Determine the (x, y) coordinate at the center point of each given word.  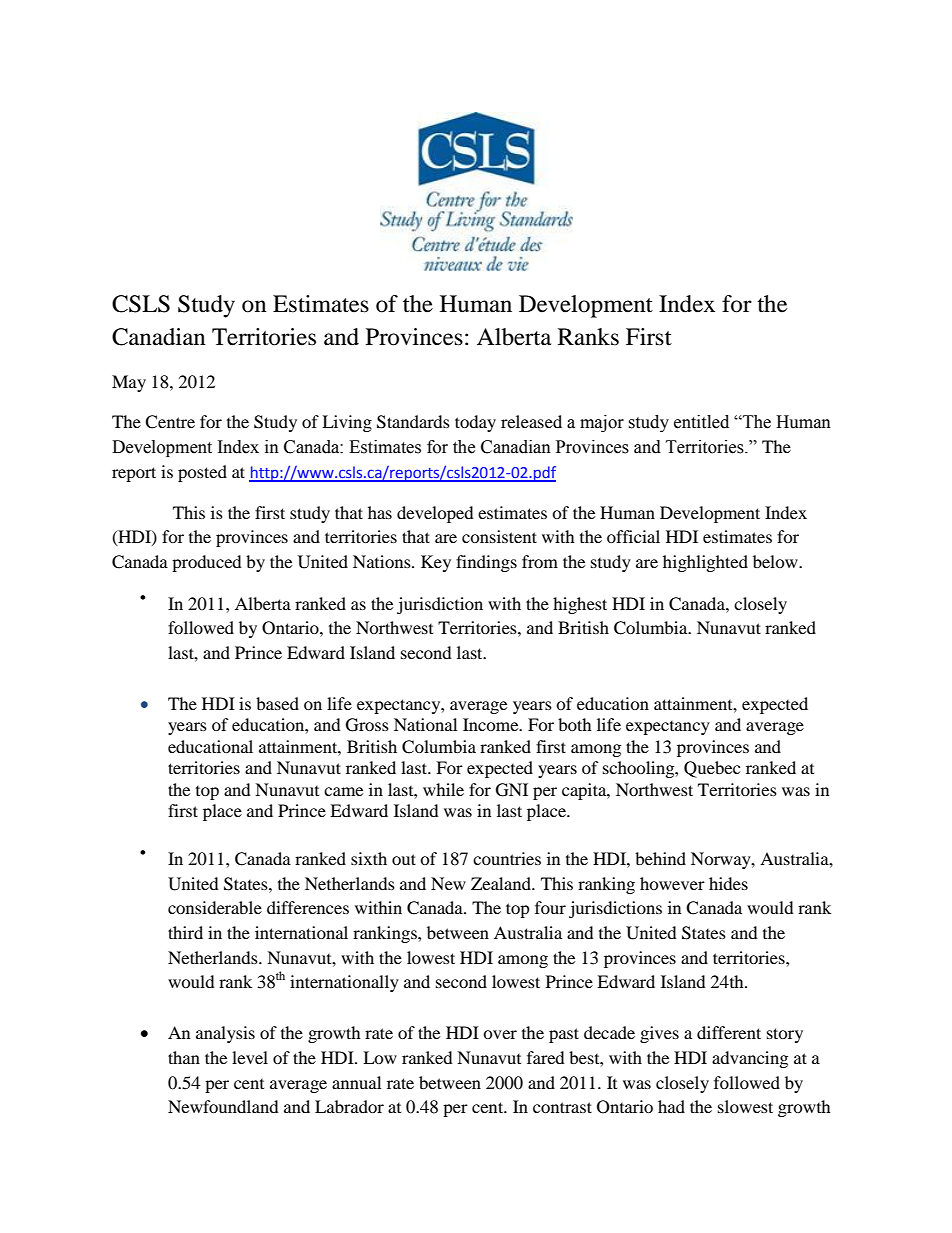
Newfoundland (223, 1106)
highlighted (705, 563)
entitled (701, 422)
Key (436, 563)
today (475, 423)
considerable (215, 907)
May (129, 383)
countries (507, 858)
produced (207, 563)
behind (660, 858)
